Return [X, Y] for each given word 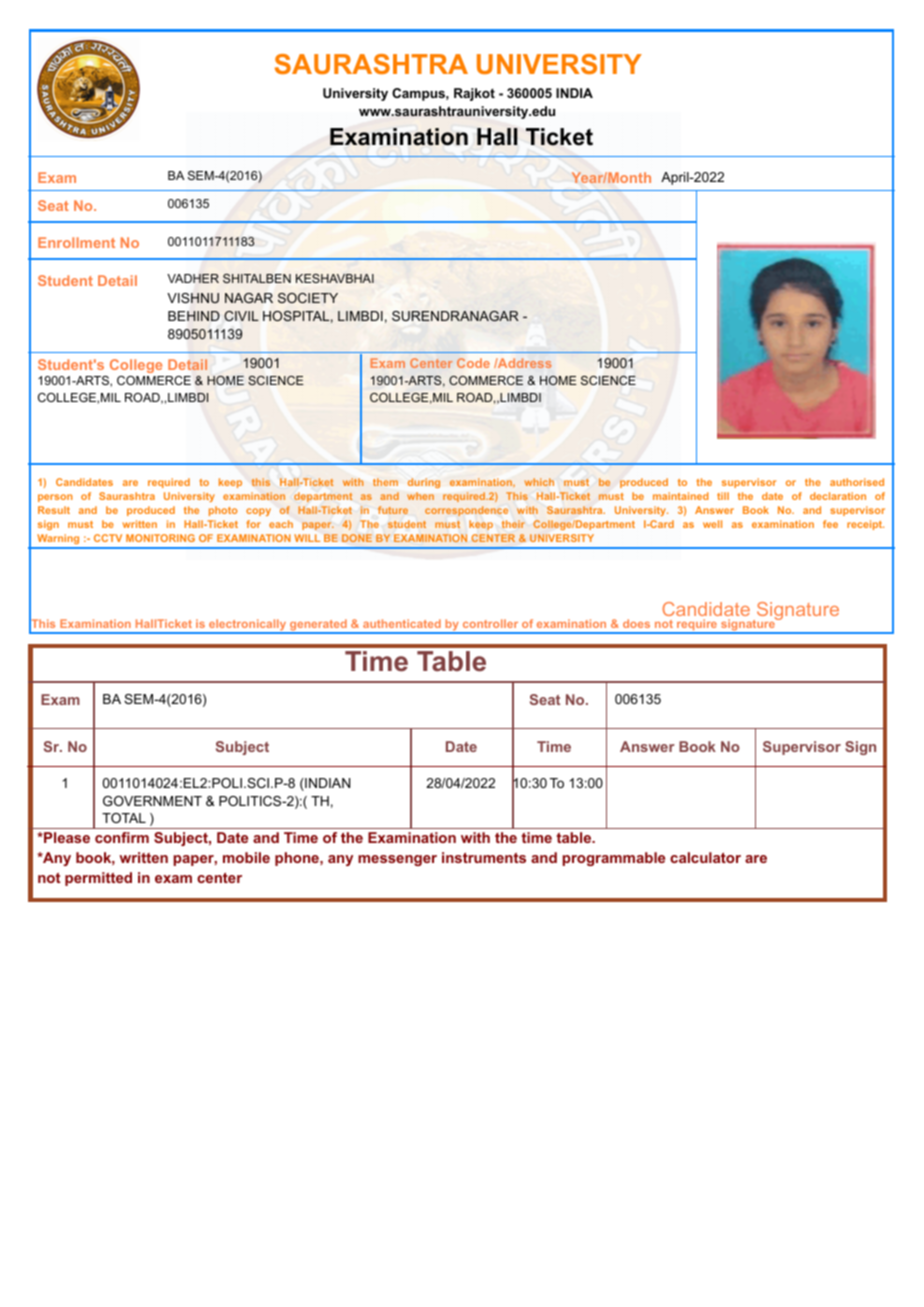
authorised [857, 482]
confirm [122, 837]
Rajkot [474, 94]
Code [473, 363]
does [636, 623]
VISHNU [193, 298]
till [723, 496]
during [424, 483]
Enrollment [76, 242]
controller [490, 623]
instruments [484, 857]
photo [223, 511]
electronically [248, 626]
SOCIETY [308, 298]
